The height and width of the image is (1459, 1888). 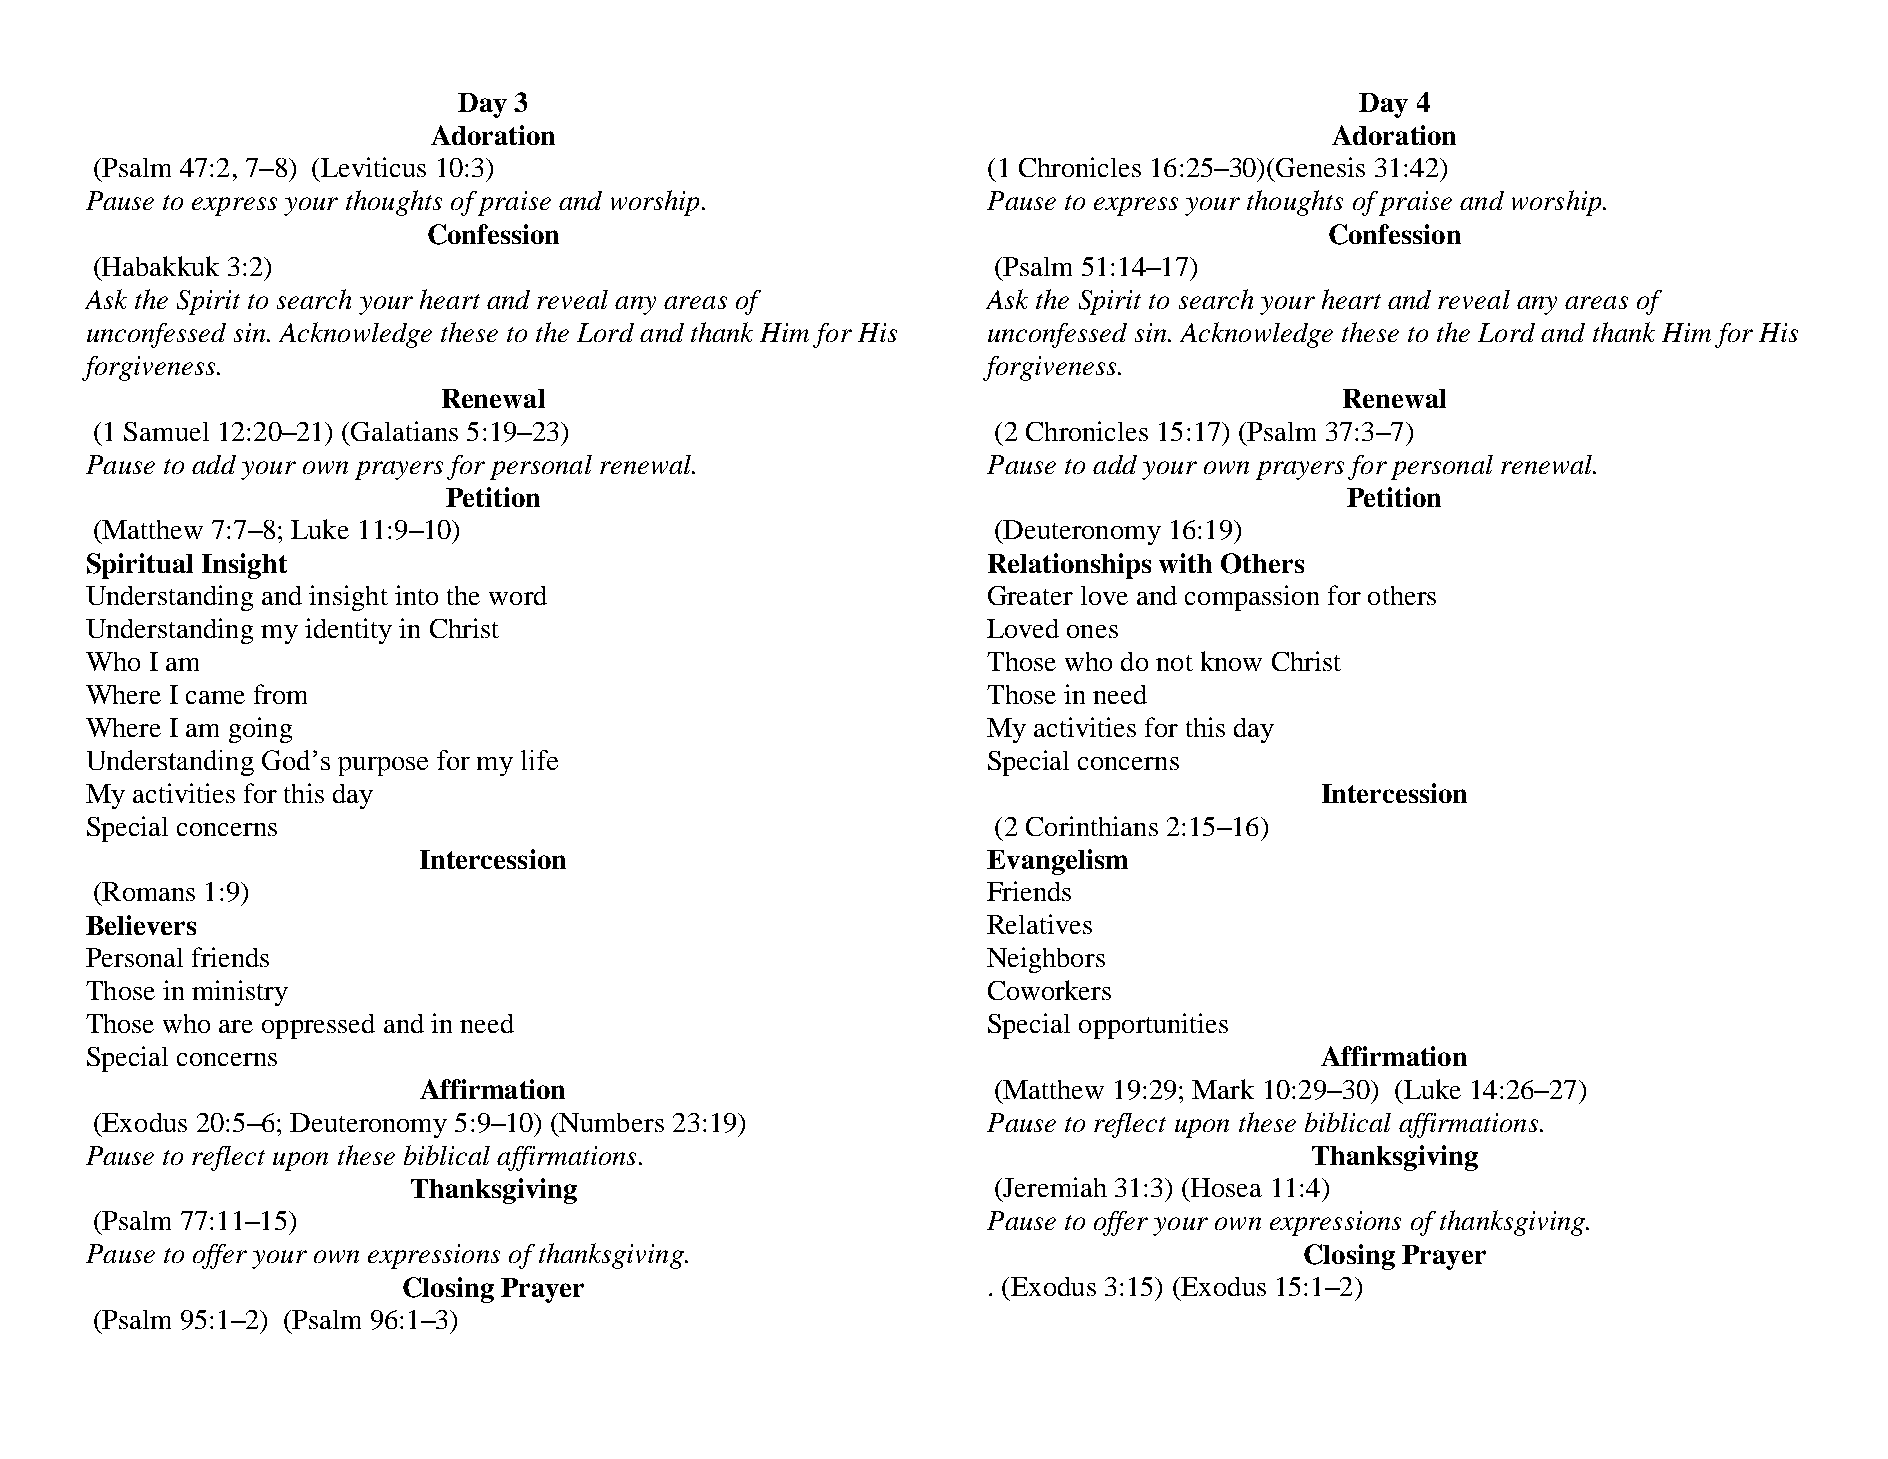 What do you see at coordinates (318, 1026) in the image?
I see `oppressed` at bounding box center [318, 1026].
